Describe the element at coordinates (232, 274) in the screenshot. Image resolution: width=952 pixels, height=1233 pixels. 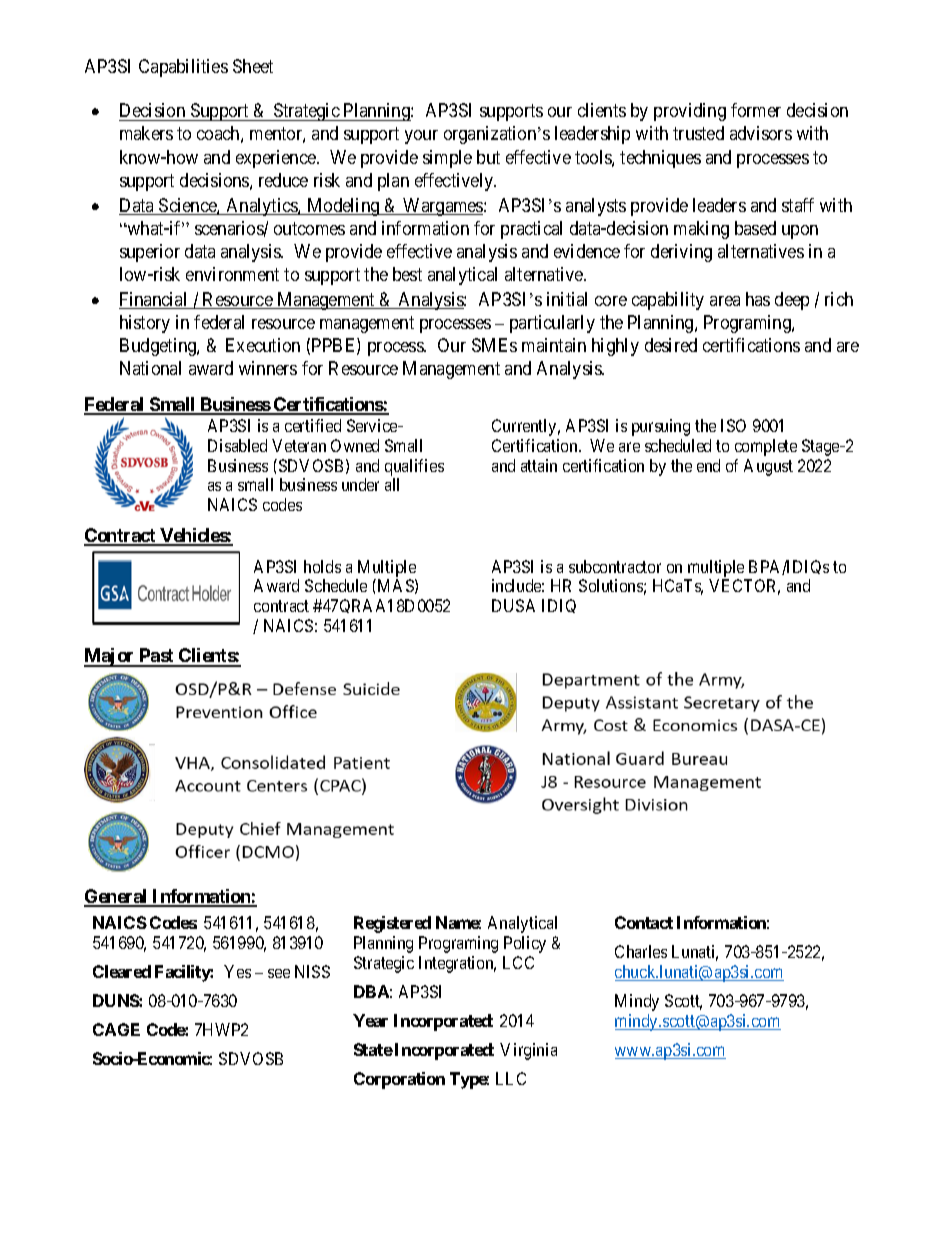
I see `environment` at that location.
